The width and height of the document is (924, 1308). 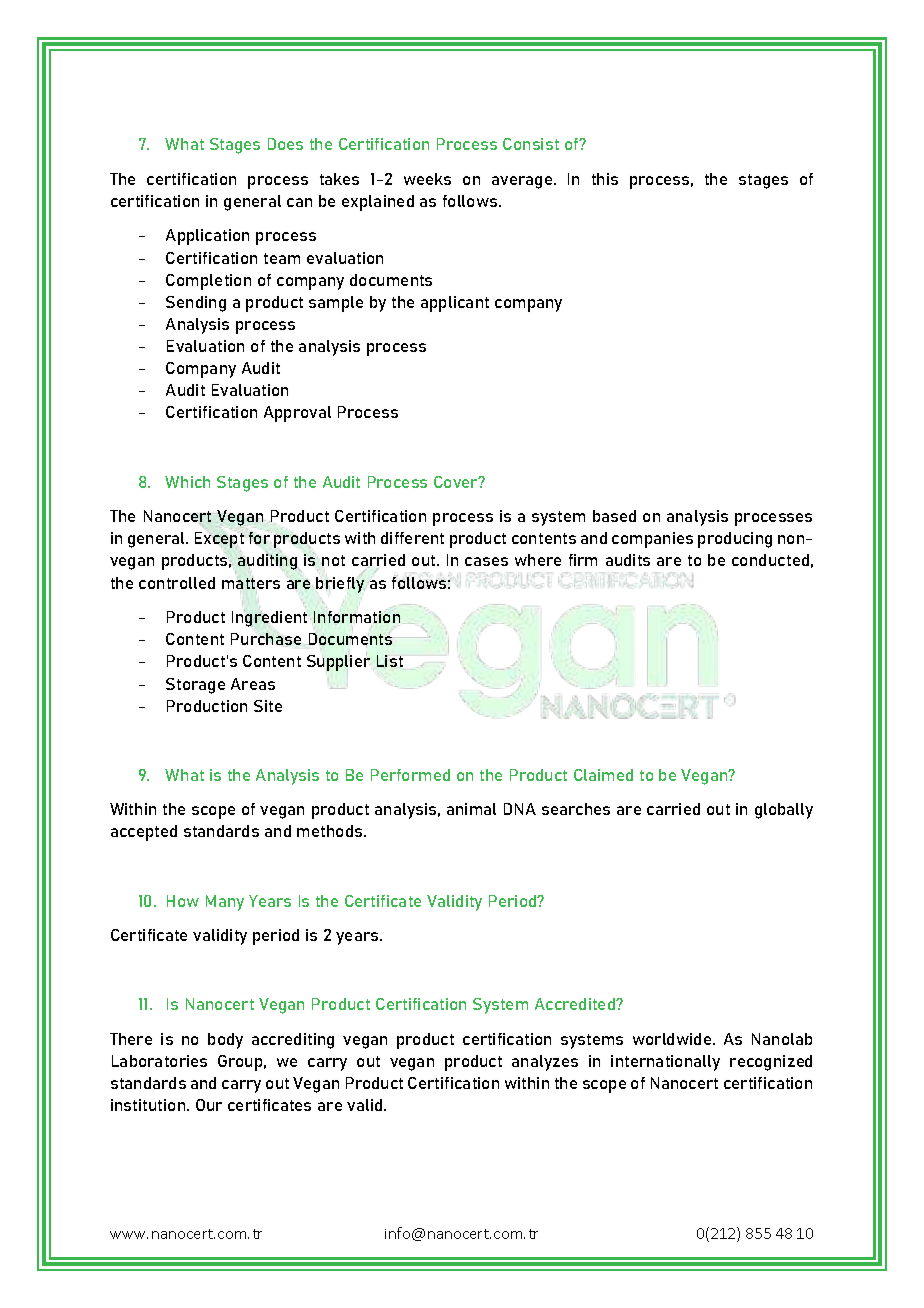 I want to click on producing, so click(x=735, y=540).
